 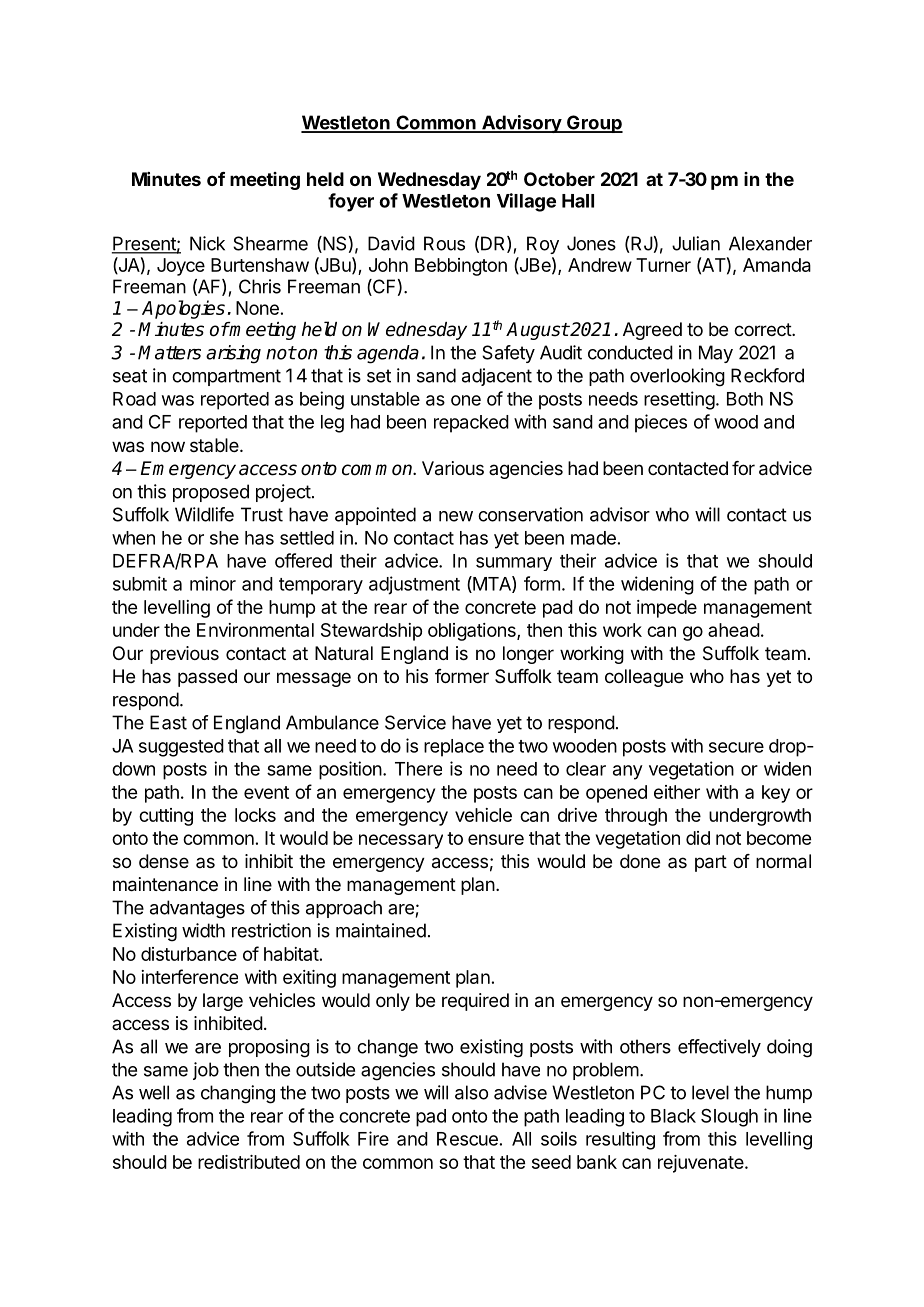 What do you see at coordinates (249, 1162) in the page?
I see `redistributed` at bounding box center [249, 1162].
